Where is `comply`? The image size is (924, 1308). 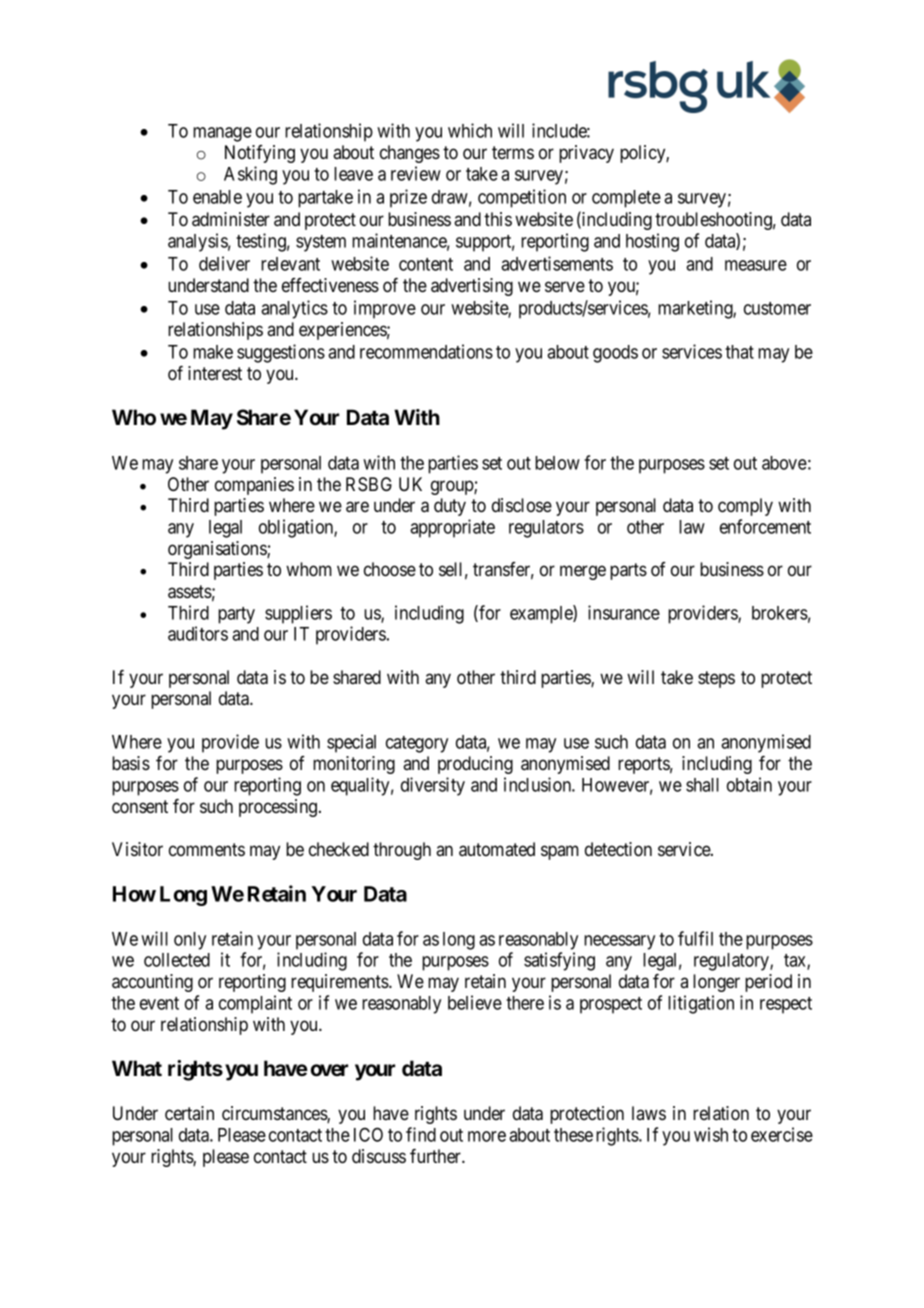 comply is located at coordinates (745, 507).
